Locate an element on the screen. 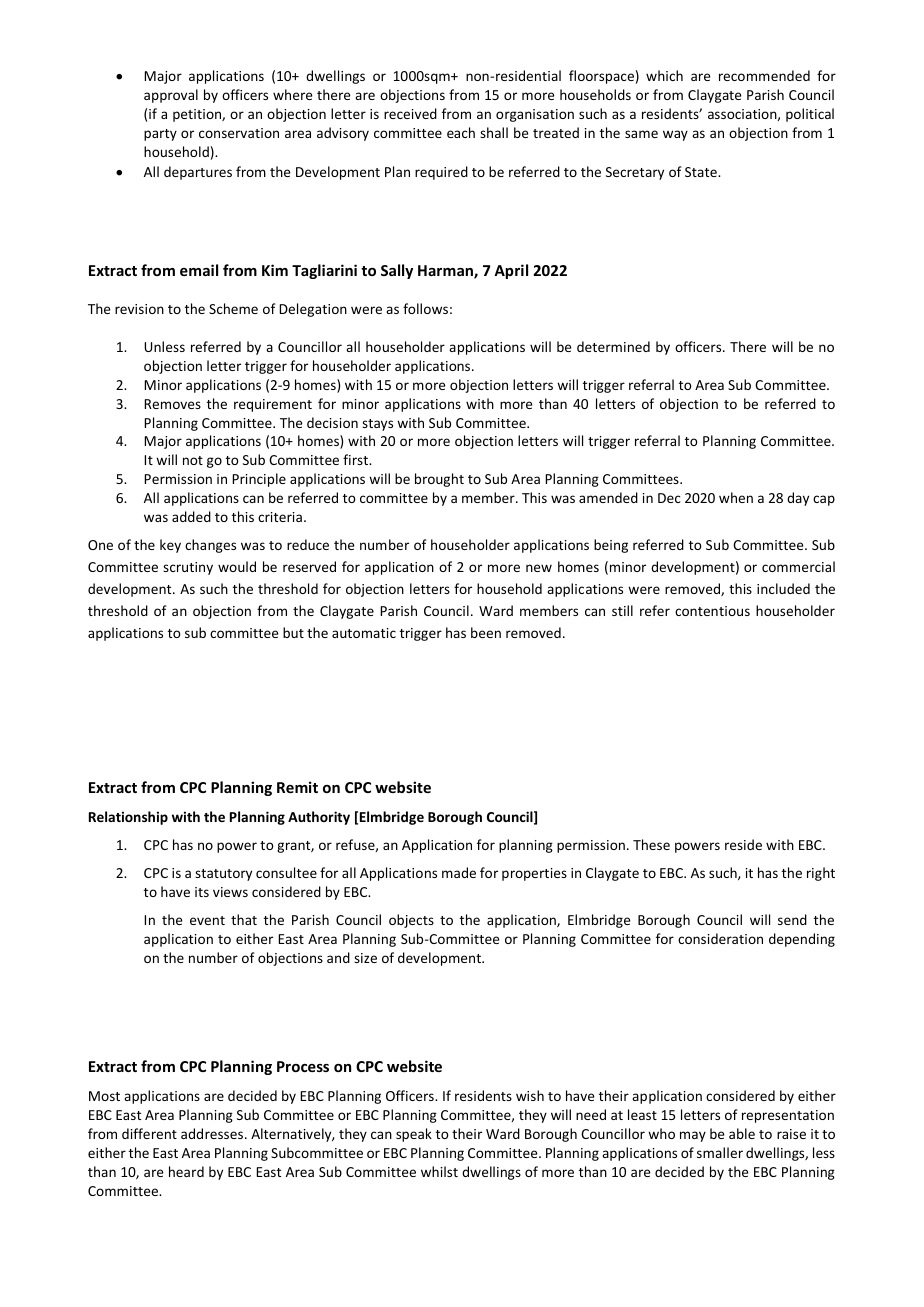 This screenshot has height=1307, width=924. brought is located at coordinates (439, 480).
